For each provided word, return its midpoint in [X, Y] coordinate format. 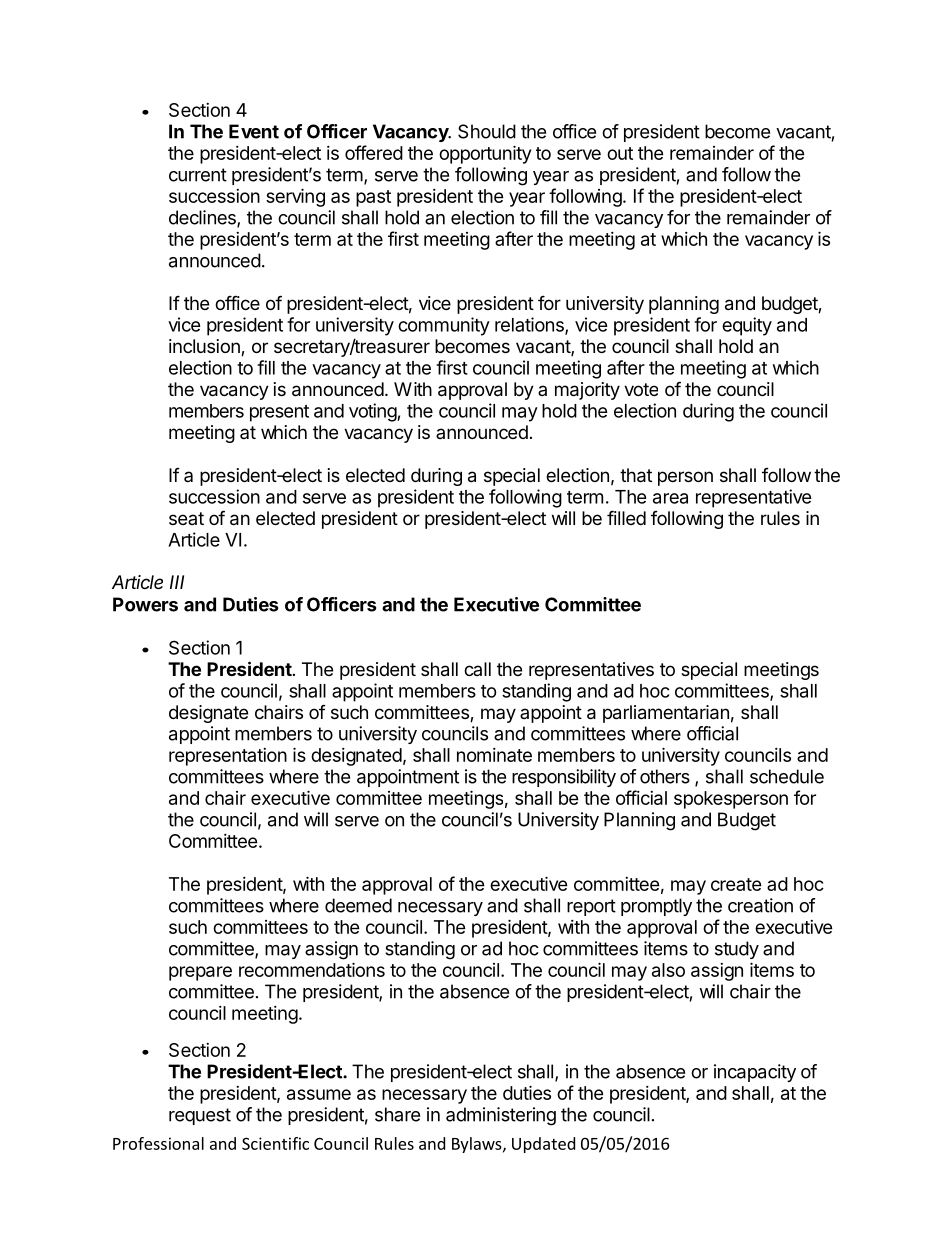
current [198, 175]
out [620, 153]
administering [501, 1116]
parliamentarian [666, 714]
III [177, 582]
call [477, 669]
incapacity [755, 1073]
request [200, 1116]
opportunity [485, 154]
